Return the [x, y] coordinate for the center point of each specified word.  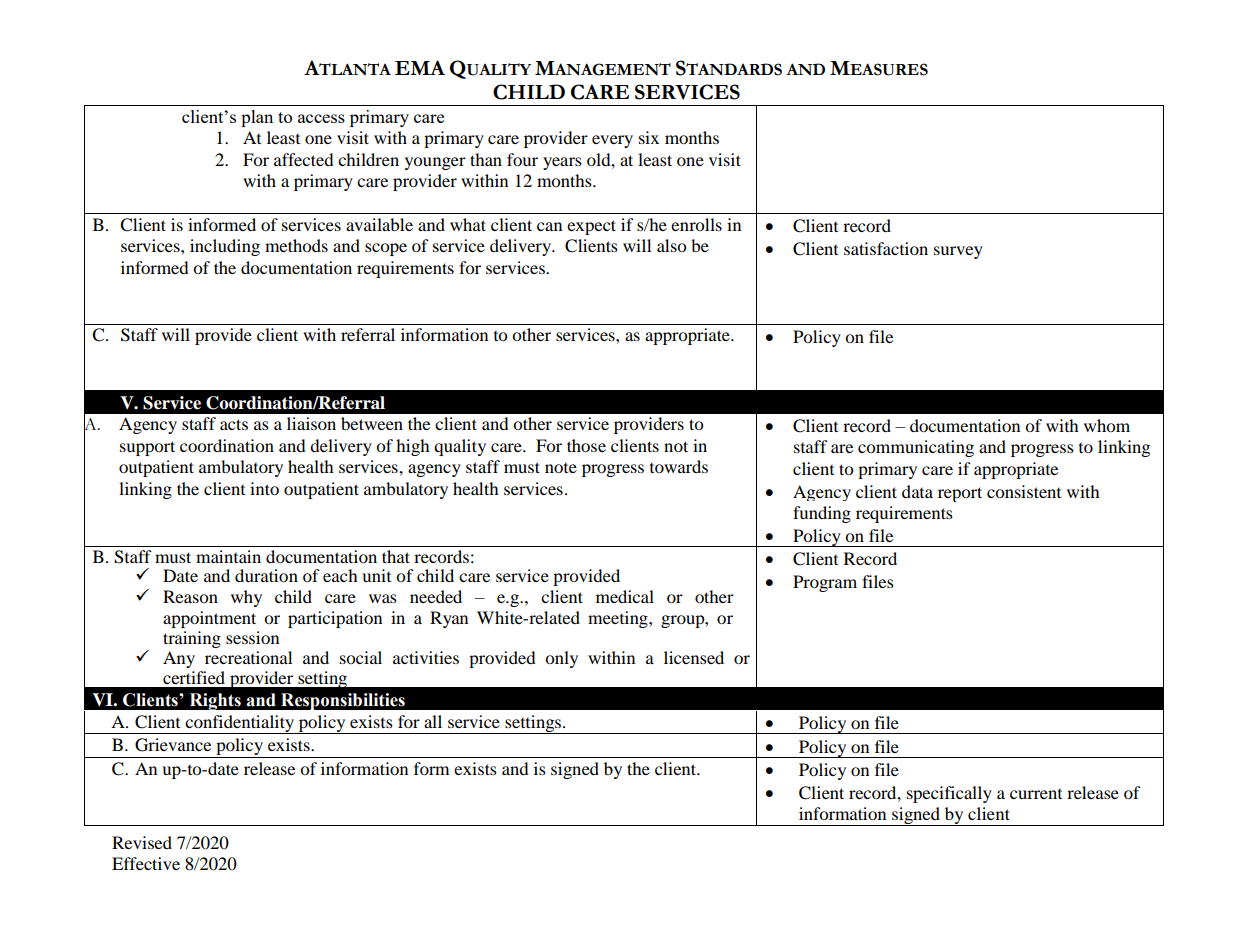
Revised [142, 842]
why [246, 598]
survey [958, 252]
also [672, 245]
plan [257, 118]
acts [234, 424]
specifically [949, 794]
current [1036, 794]
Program [825, 583]
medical [625, 596]
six [649, 137]
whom [1107, 425]
